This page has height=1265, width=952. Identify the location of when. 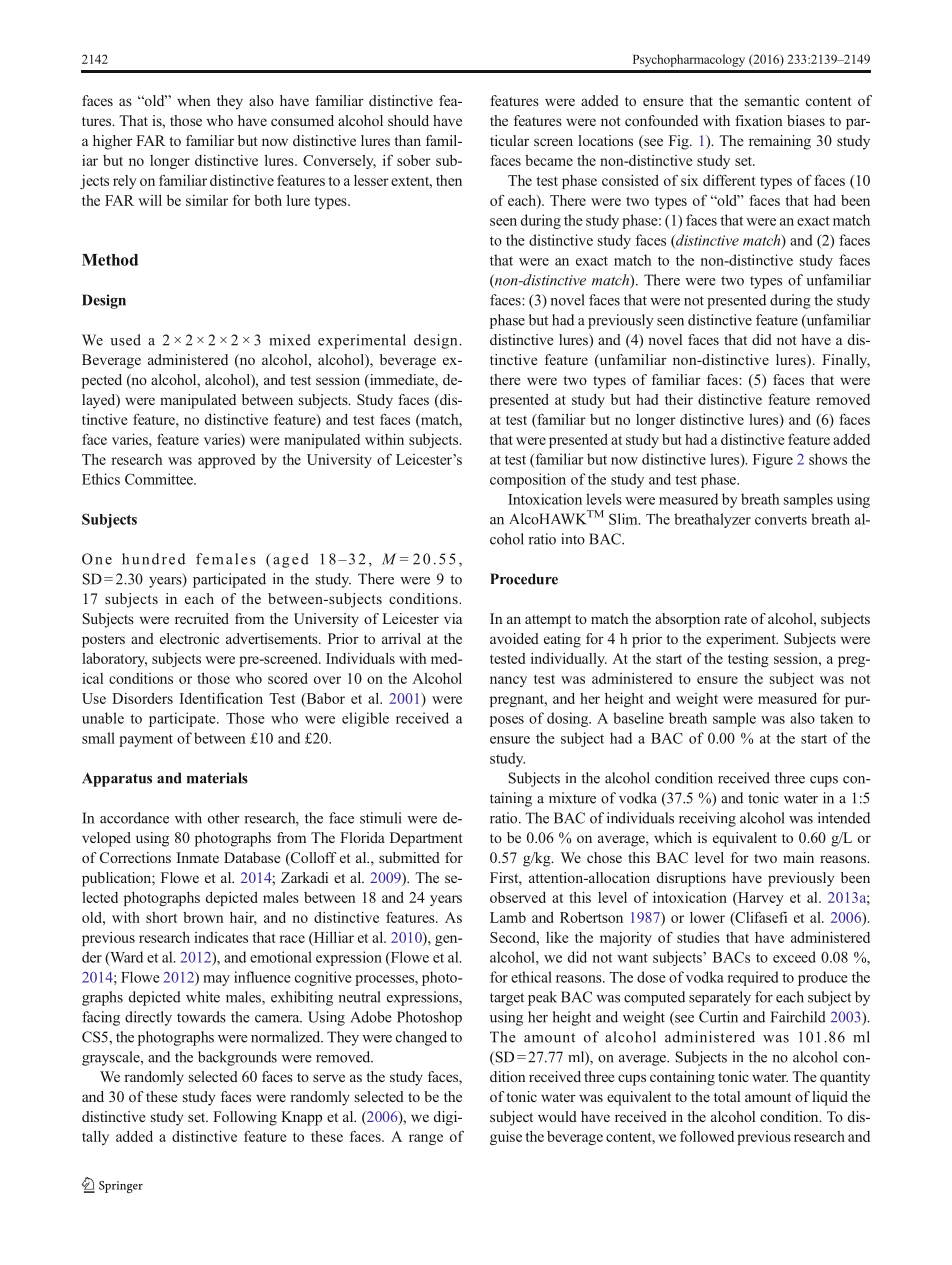
(194, 100).
